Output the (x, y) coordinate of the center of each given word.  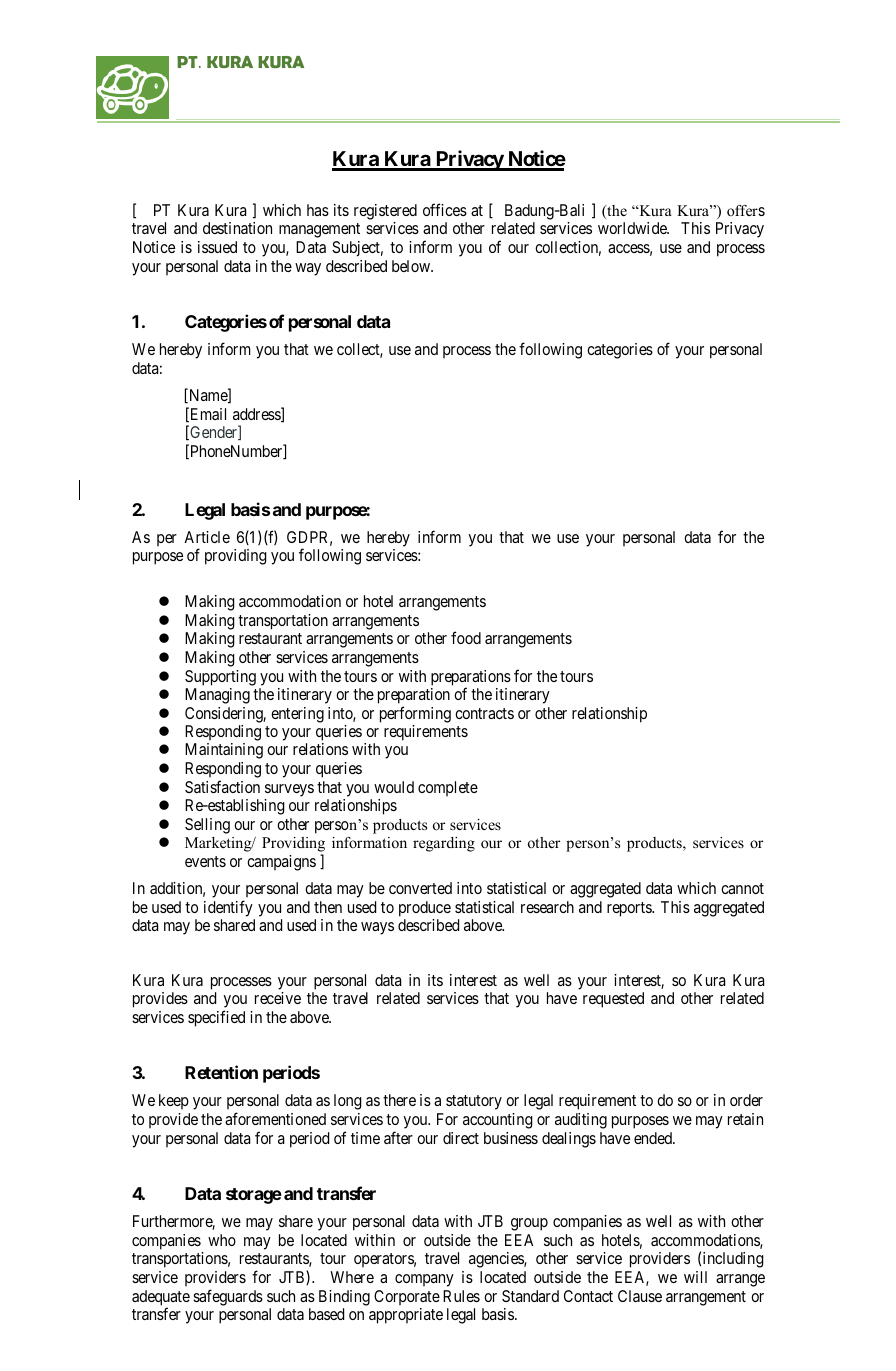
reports (630, 909)
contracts (484, 713)
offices (445, 209)
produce (425, 909)
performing (415, 714)
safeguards (228, 1297)
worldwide (633, 228)
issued (217, 247)
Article (207, 537)
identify (228, 908)
